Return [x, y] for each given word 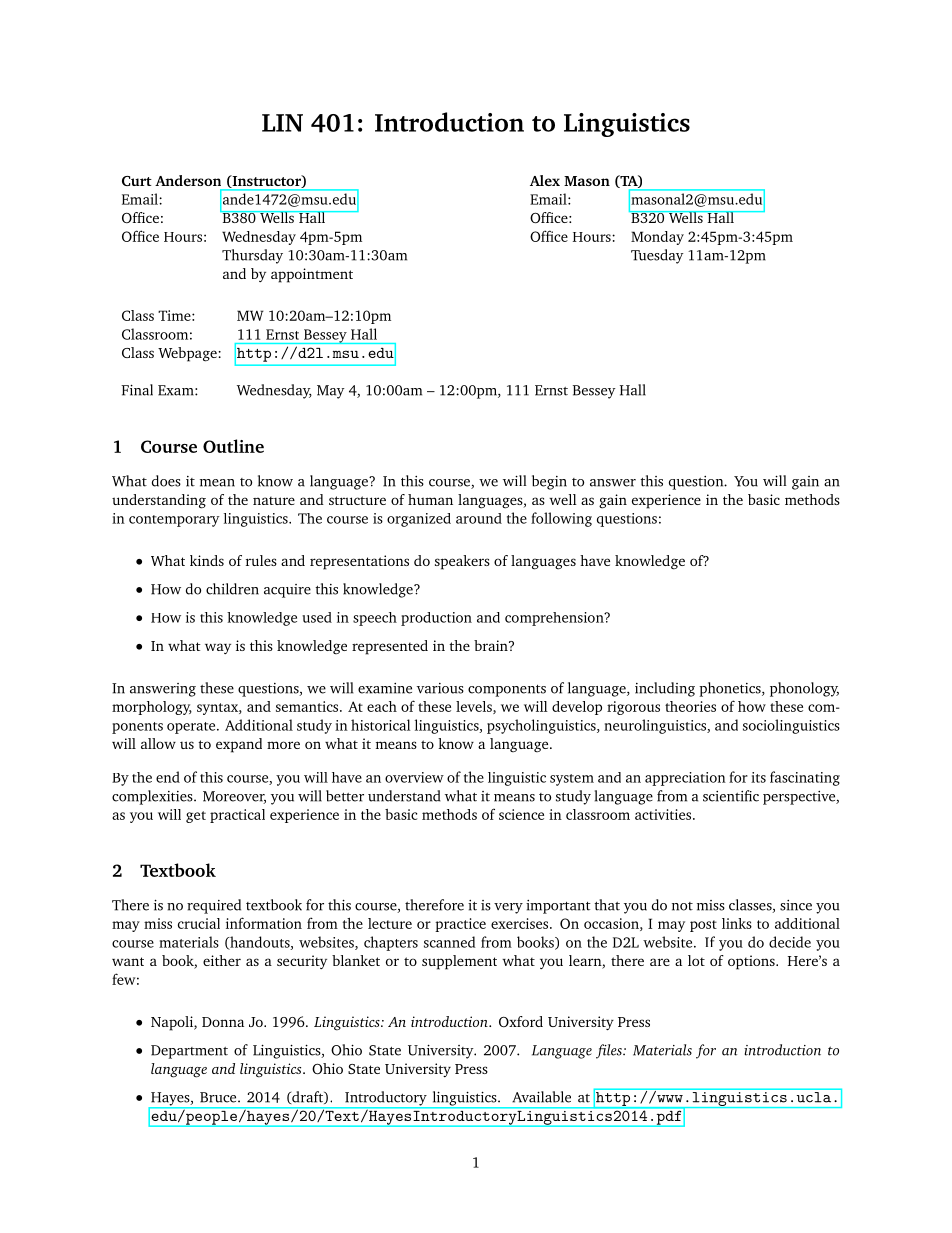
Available [541, 1097]
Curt [137, 181]
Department [189, 1052]
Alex [545, 180]
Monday [657, 238]
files [610, 1051]
